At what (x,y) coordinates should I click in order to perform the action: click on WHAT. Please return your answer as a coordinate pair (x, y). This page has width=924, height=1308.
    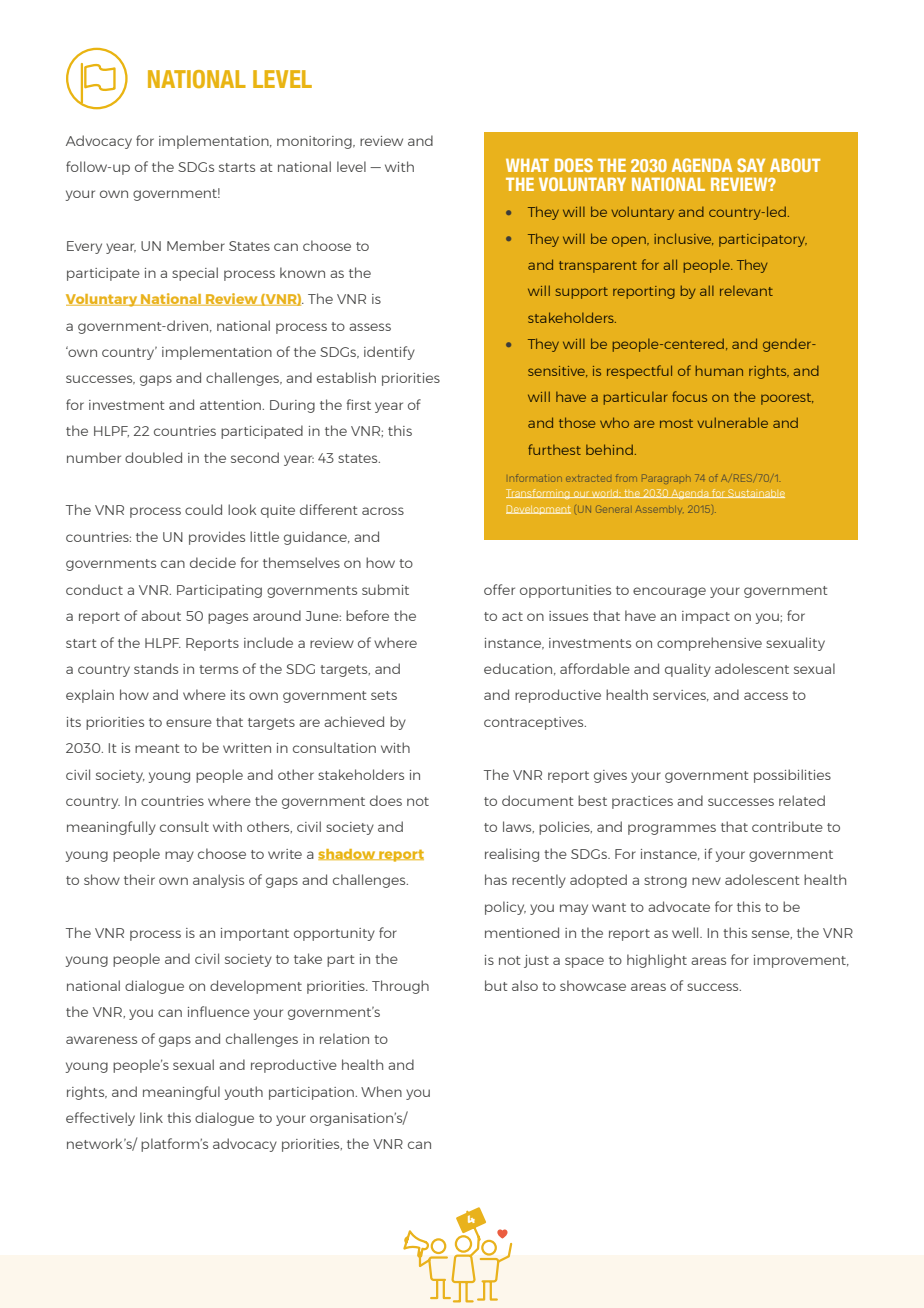
    Looking at the image, I should click on (527, 165).
